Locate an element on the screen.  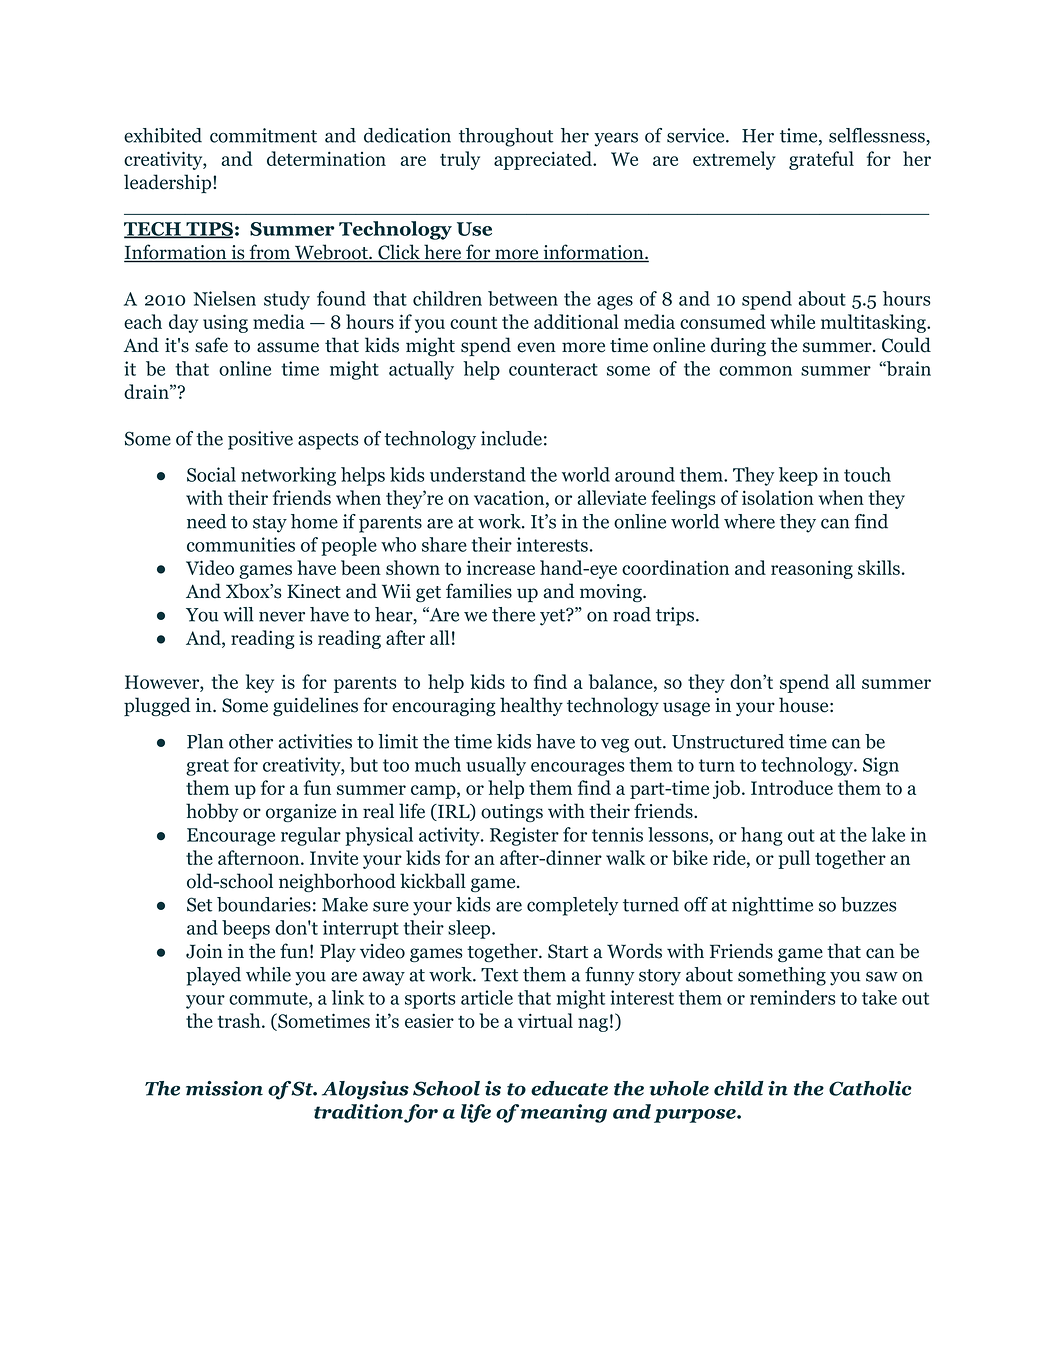
reasoning is located at coordinates (812, 569).
